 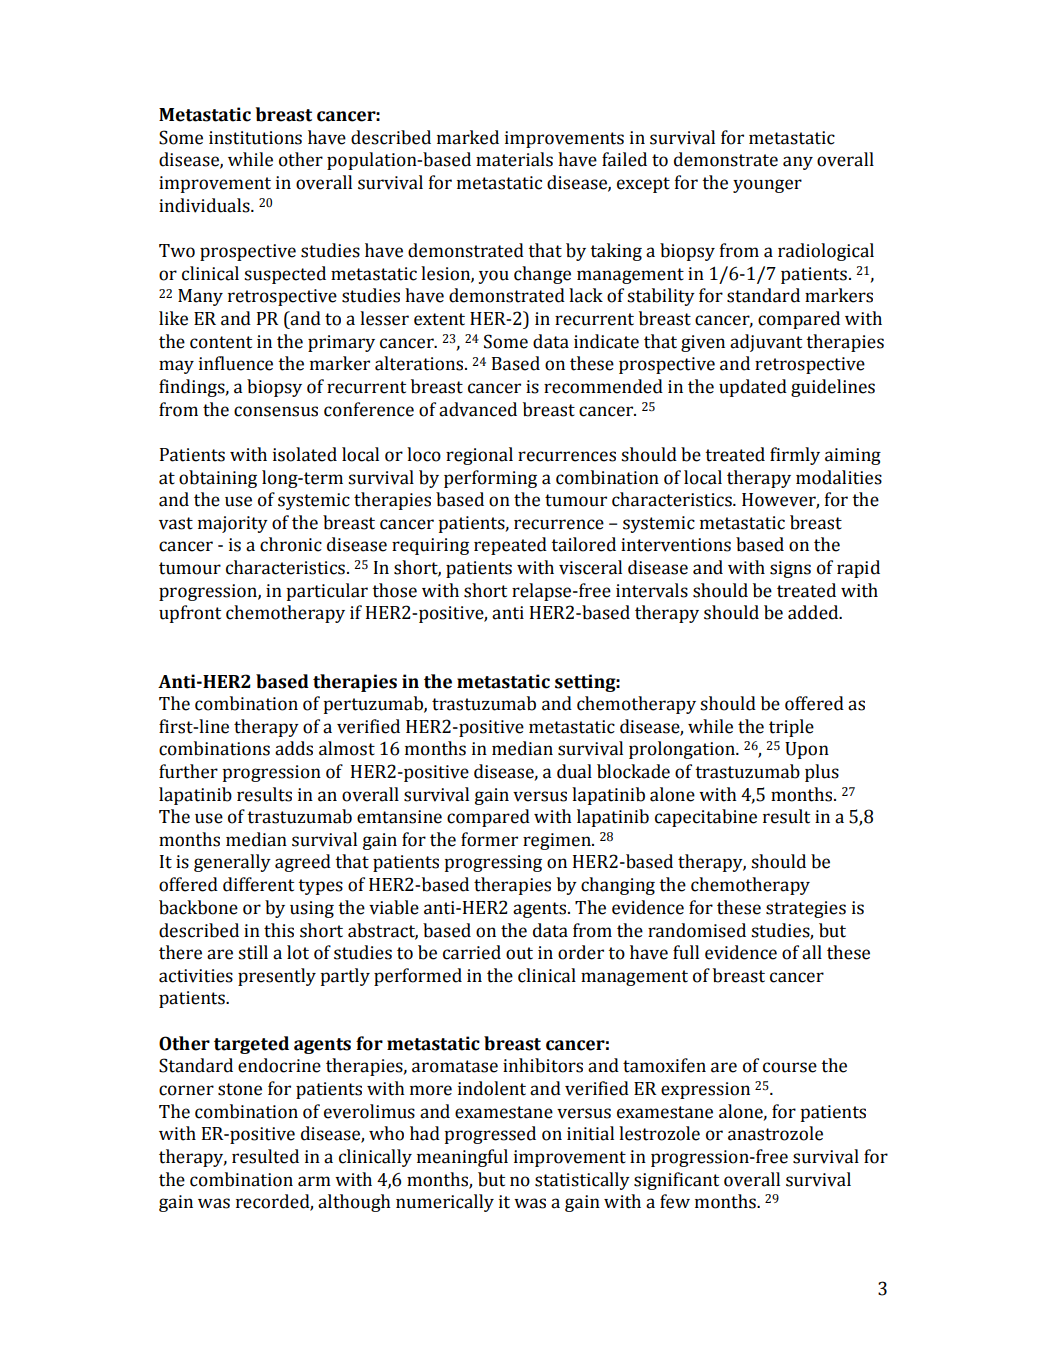 What do you see at coordinates (255, 138) in the screenshot?
I see `institutions` at bounding box center [255, 138].
